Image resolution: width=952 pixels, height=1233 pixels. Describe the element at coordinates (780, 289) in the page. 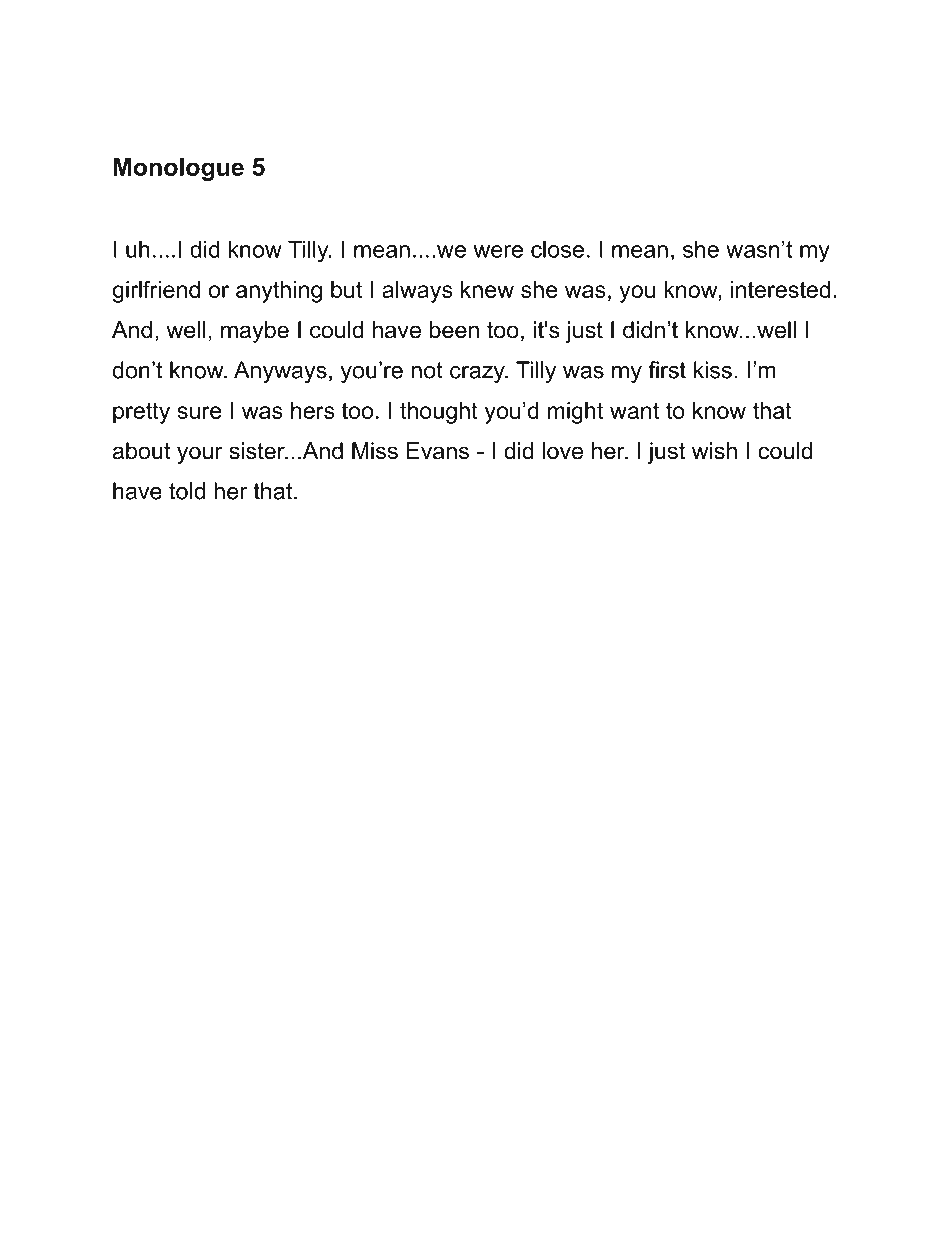

I see `interested` at that location.
